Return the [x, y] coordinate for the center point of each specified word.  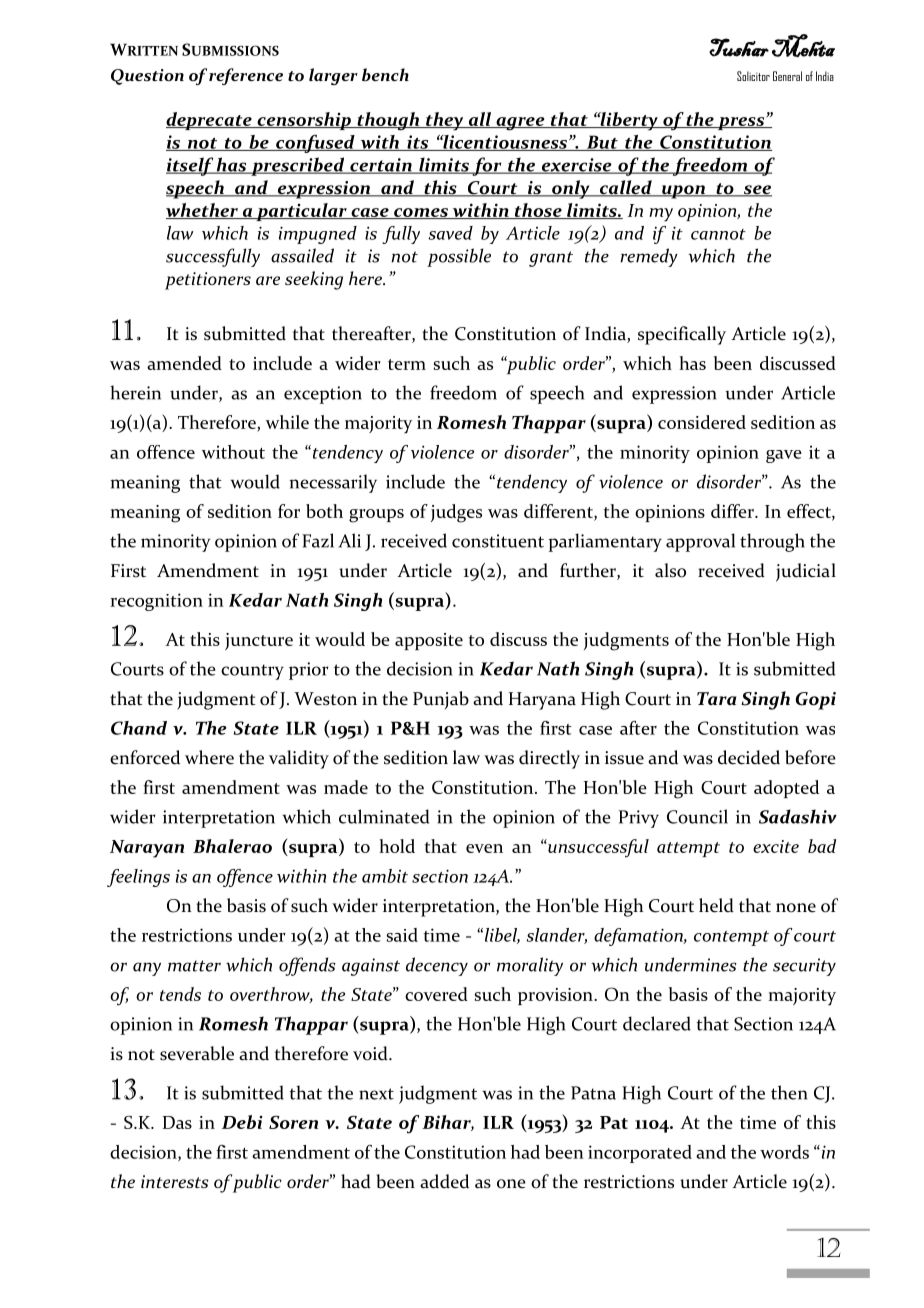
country [252, 672]
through [772, 542]
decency [437, 966]
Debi [242, 1122]
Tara [717, 698]
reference [246, 76]
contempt [731, 938]
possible [459, 257]
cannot [718, 234]
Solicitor [753, 76]
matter [194, 966]
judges [456, 513]
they [445, 121]
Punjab [441, 700]
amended [184, 363]
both [324, 511]
